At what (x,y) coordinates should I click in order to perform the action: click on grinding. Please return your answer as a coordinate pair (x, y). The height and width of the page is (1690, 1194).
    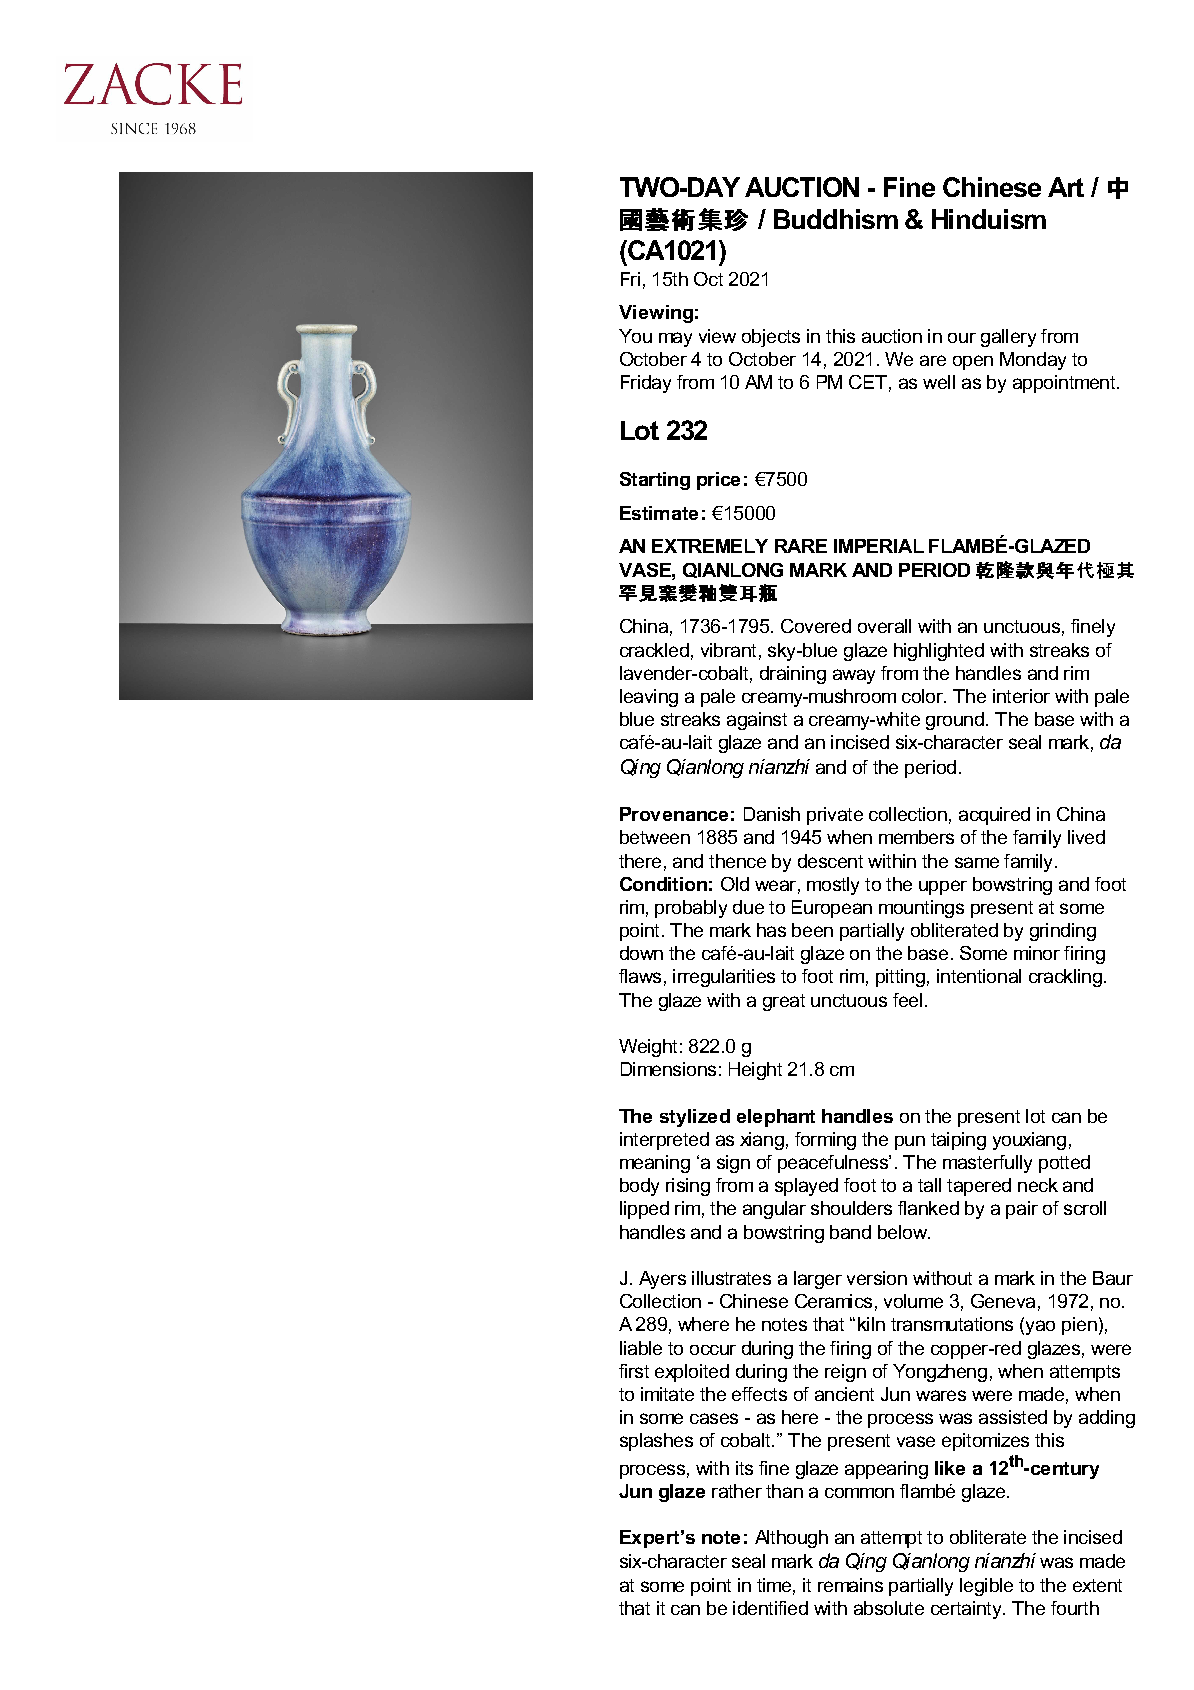
    Looking at the image, I should click on (1063, 932).
